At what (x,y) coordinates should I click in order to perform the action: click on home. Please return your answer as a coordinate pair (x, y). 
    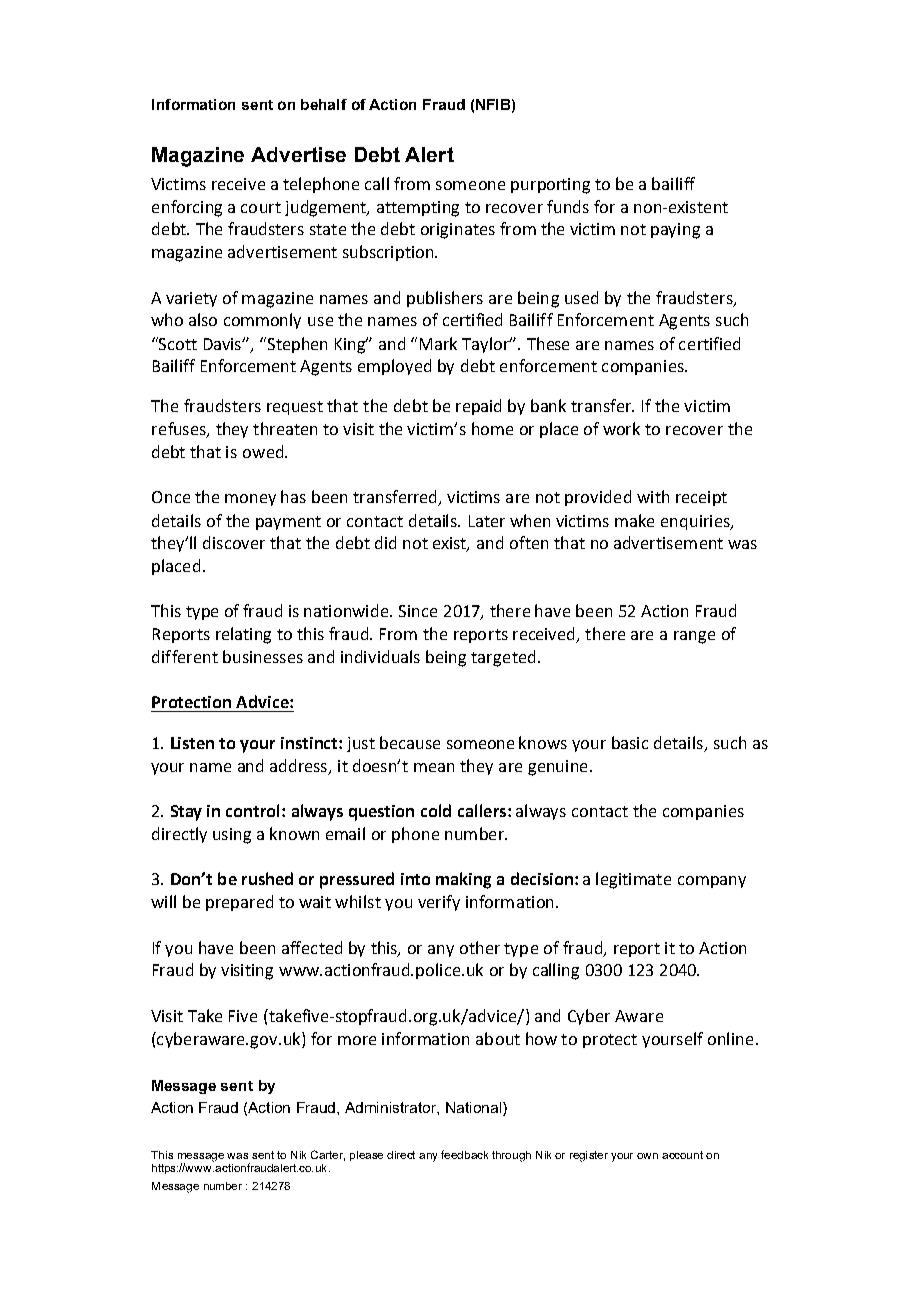
    Looking at the image, I should click on (492, 428).
